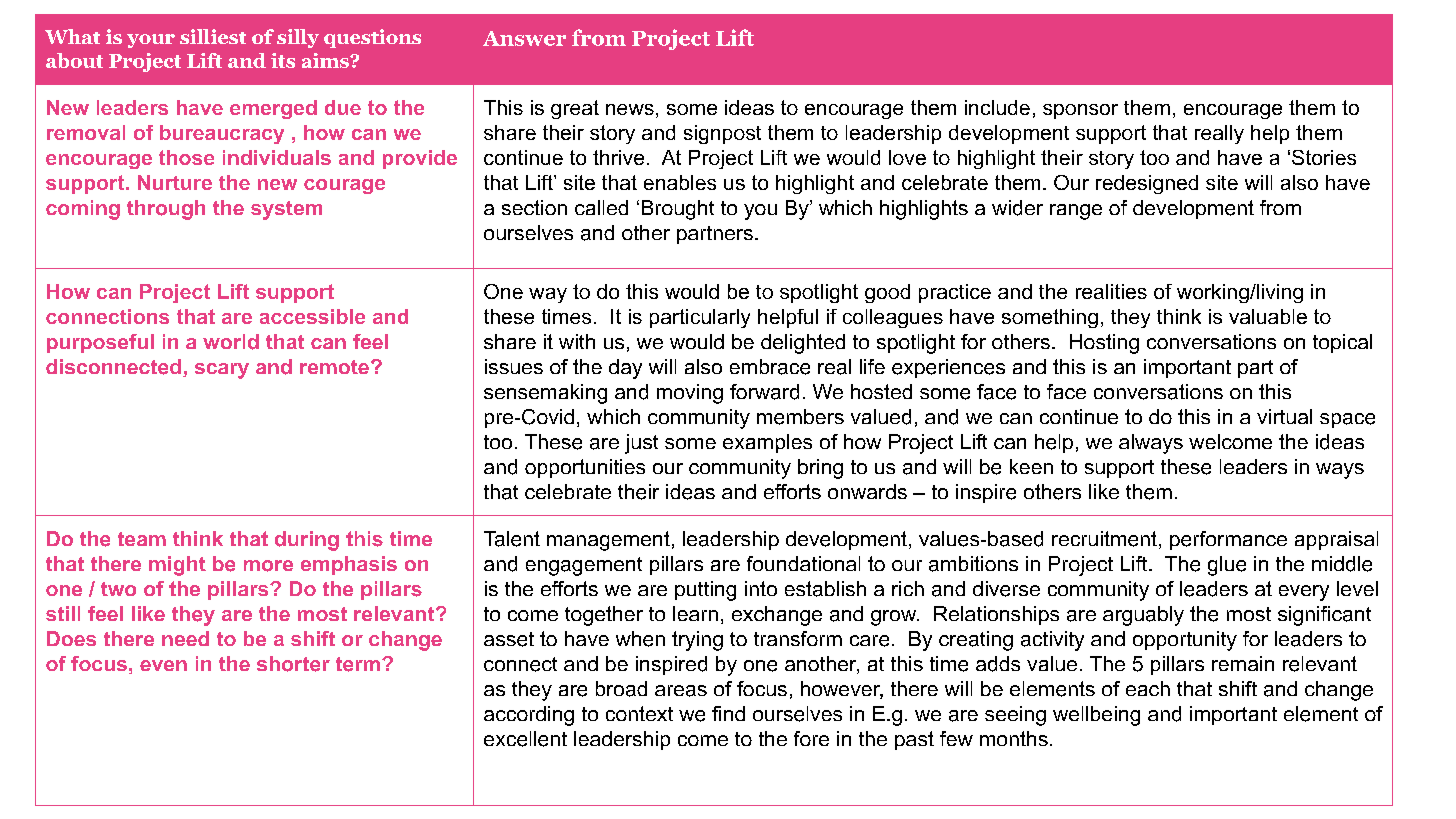 The image size is (1456, 819). Describe the element at coordinates (820, 469) in the image. I see `bring` at that location.
